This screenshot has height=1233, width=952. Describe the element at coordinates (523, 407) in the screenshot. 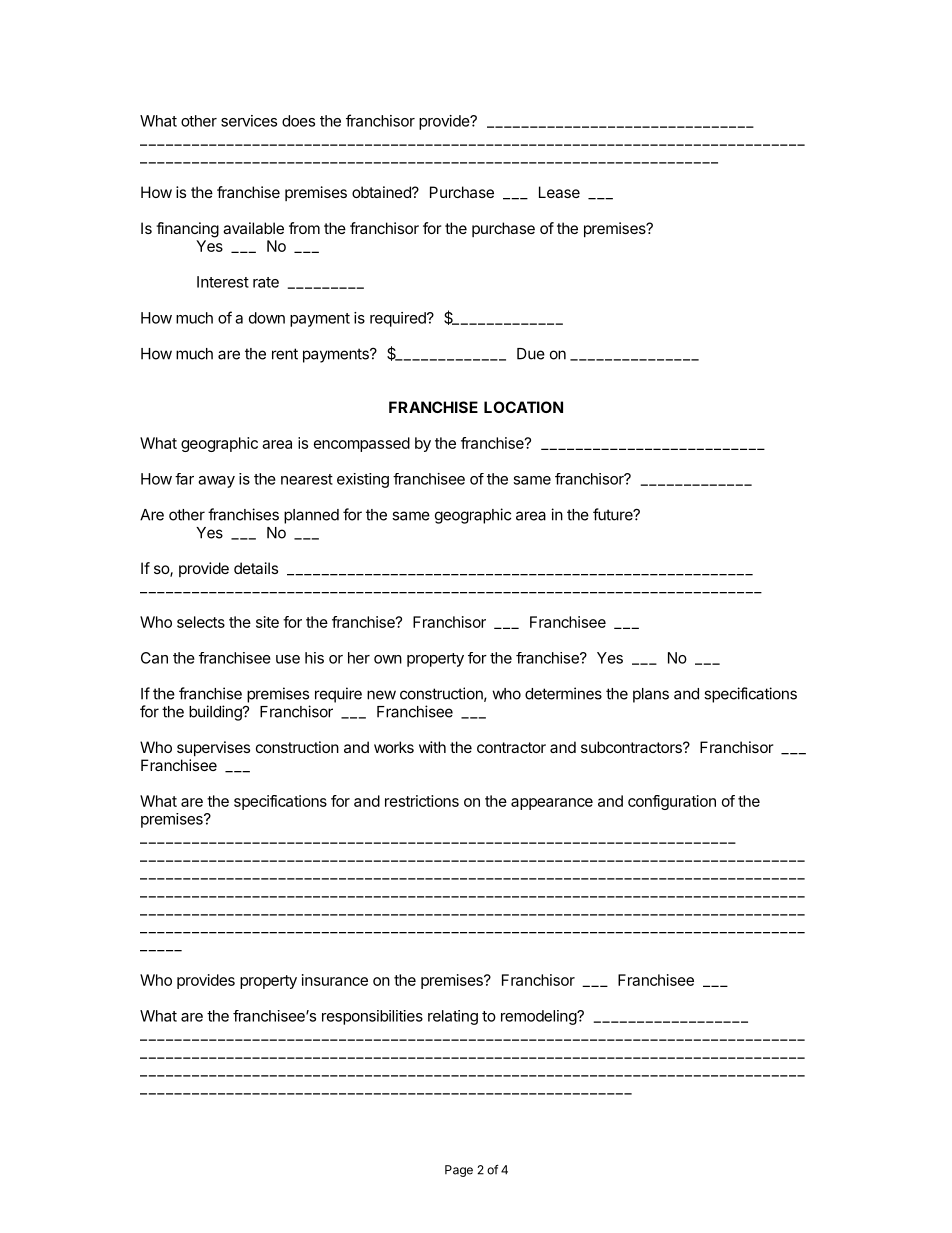

I see `LOCATION` at that location.
